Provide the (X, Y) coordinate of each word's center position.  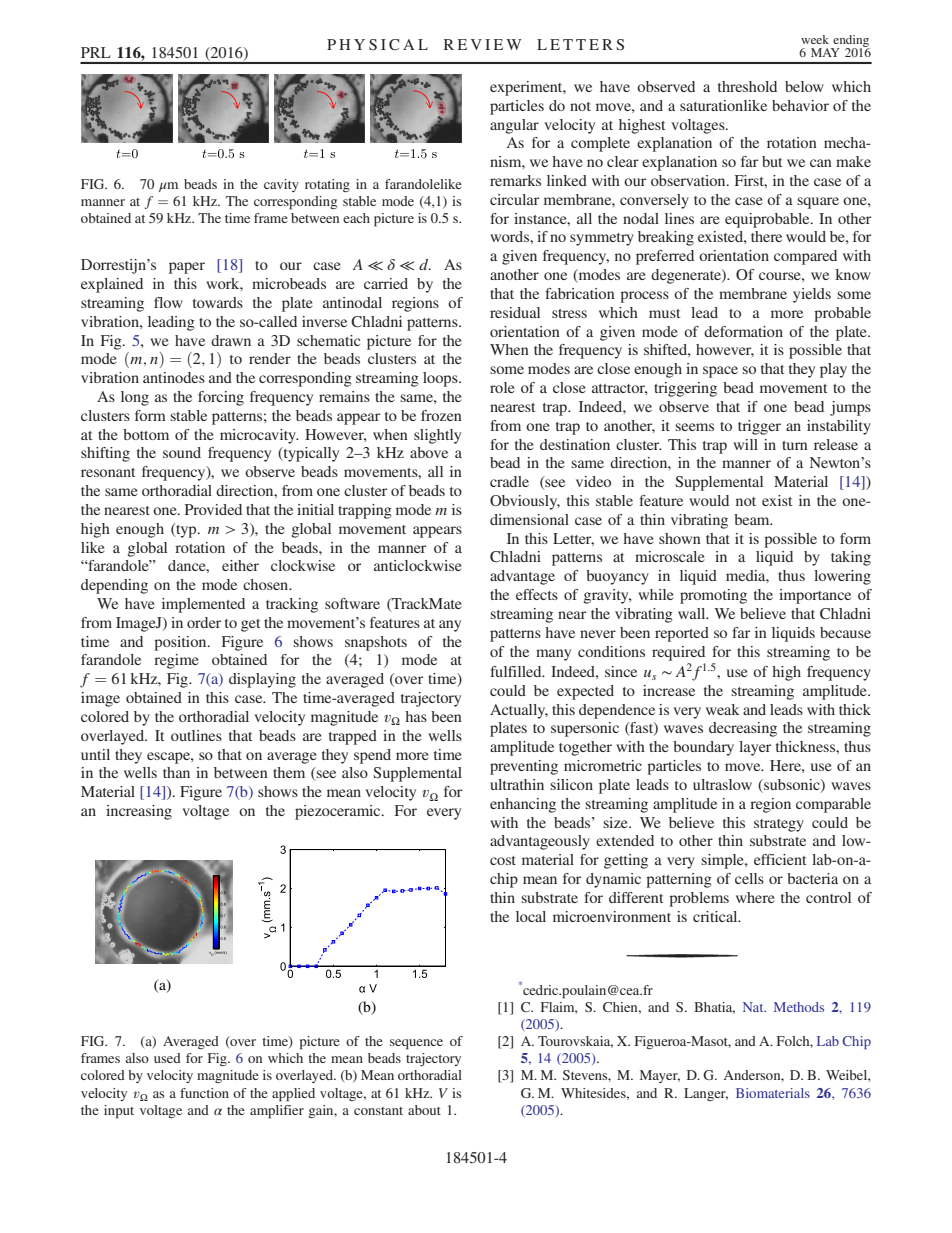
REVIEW (483, 44)
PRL (96, 52)
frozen (441, 415)
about (424, 1110)
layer (755, 748)
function (204, 1093)
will (745, 444)
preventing (524, 767)
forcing (221, 398)
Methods (799, 1007)
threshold (747, 86)
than (176, 772)
